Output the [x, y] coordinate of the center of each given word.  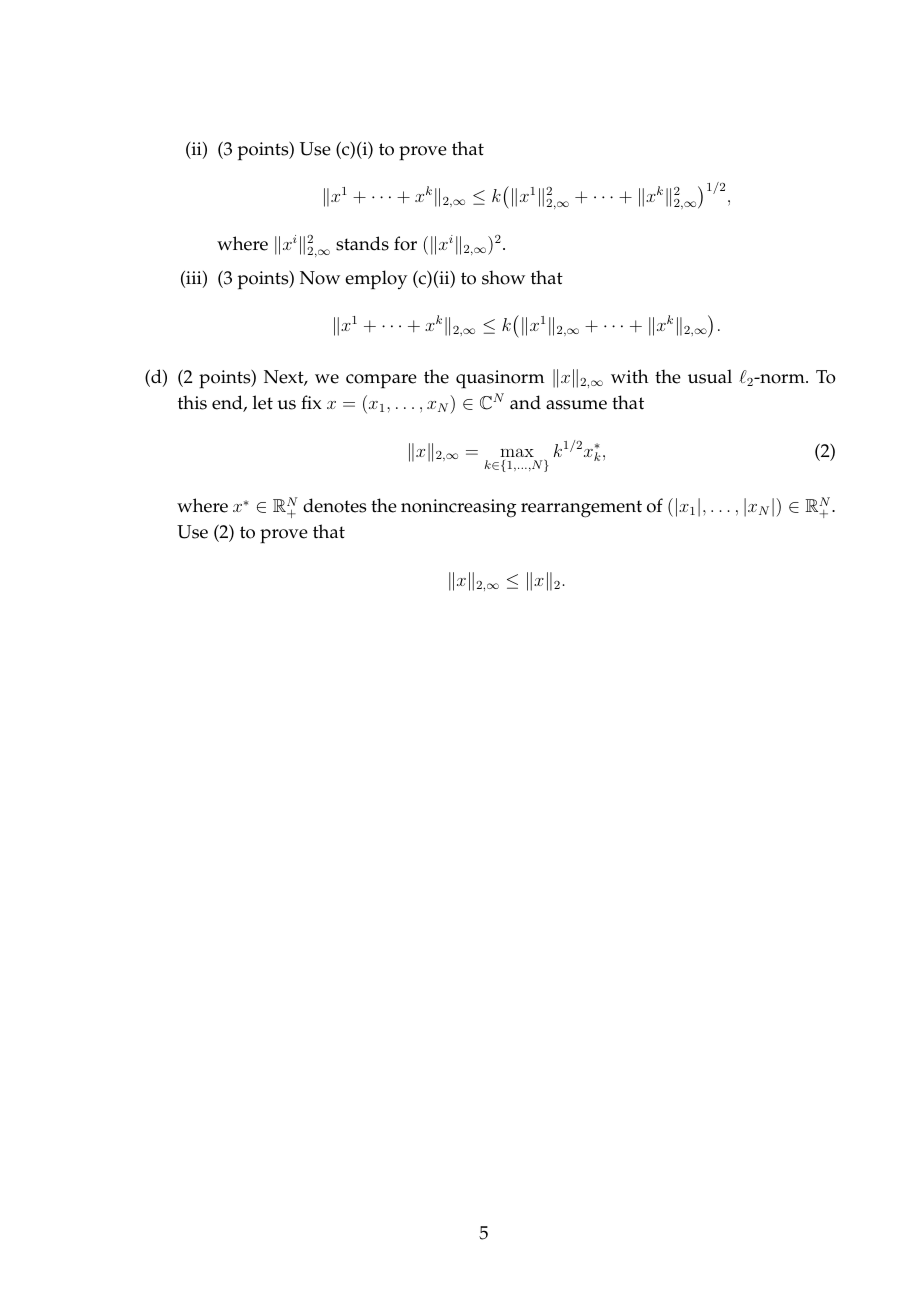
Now [320, 278]
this [192, 402]
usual [710, 376]
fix [311, 402]
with [629, 376]
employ [376, 280]
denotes [334, 505]
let [263, 402]
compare [381, 381]
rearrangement [581, 509]
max [517, 452]
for [405, 243]
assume [576, 405]
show [503, 277]
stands [362, 243]
